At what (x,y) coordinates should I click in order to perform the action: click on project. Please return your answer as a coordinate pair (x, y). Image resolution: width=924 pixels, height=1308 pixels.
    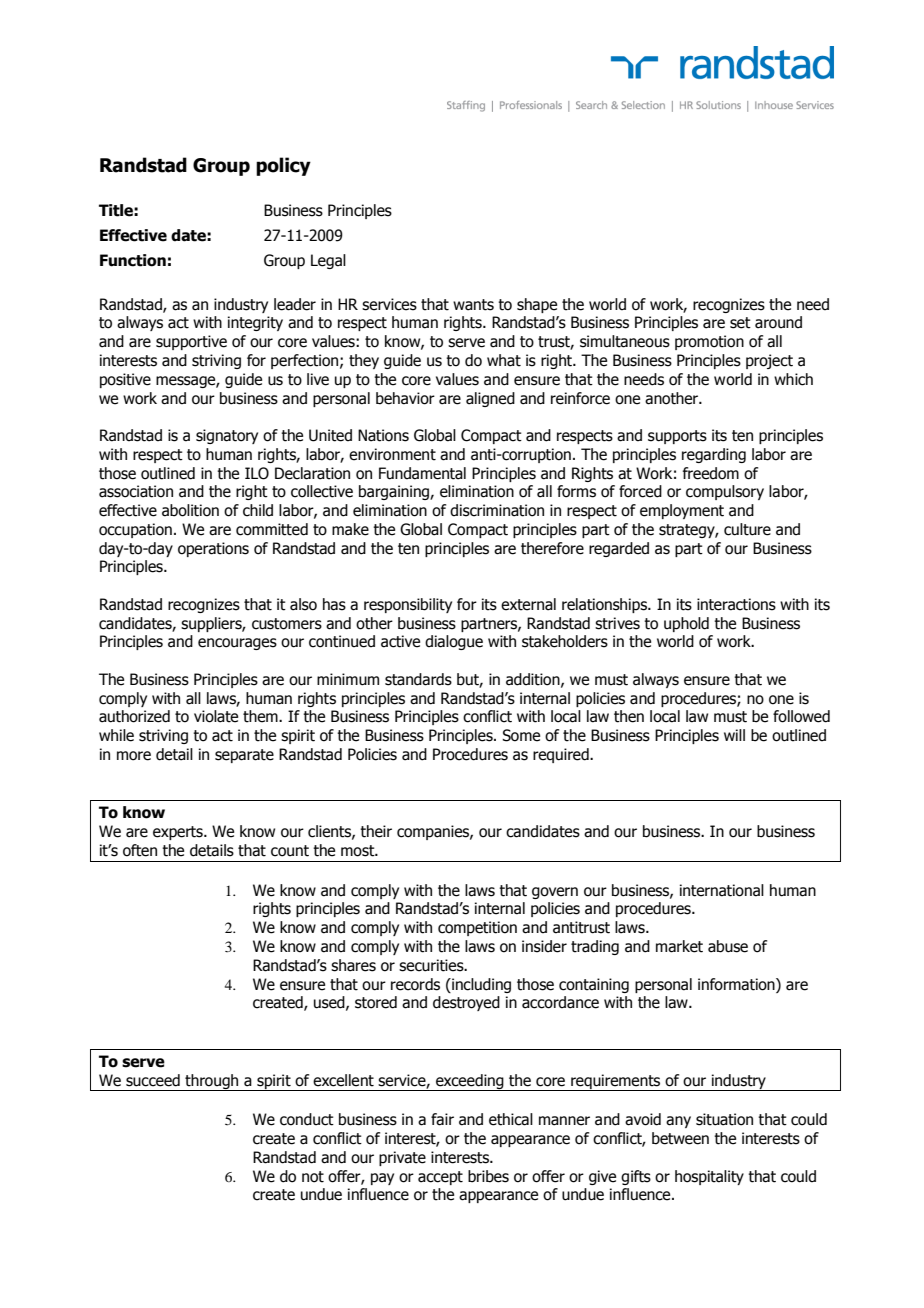
    Looking at the image, I should click on (769, 361).
